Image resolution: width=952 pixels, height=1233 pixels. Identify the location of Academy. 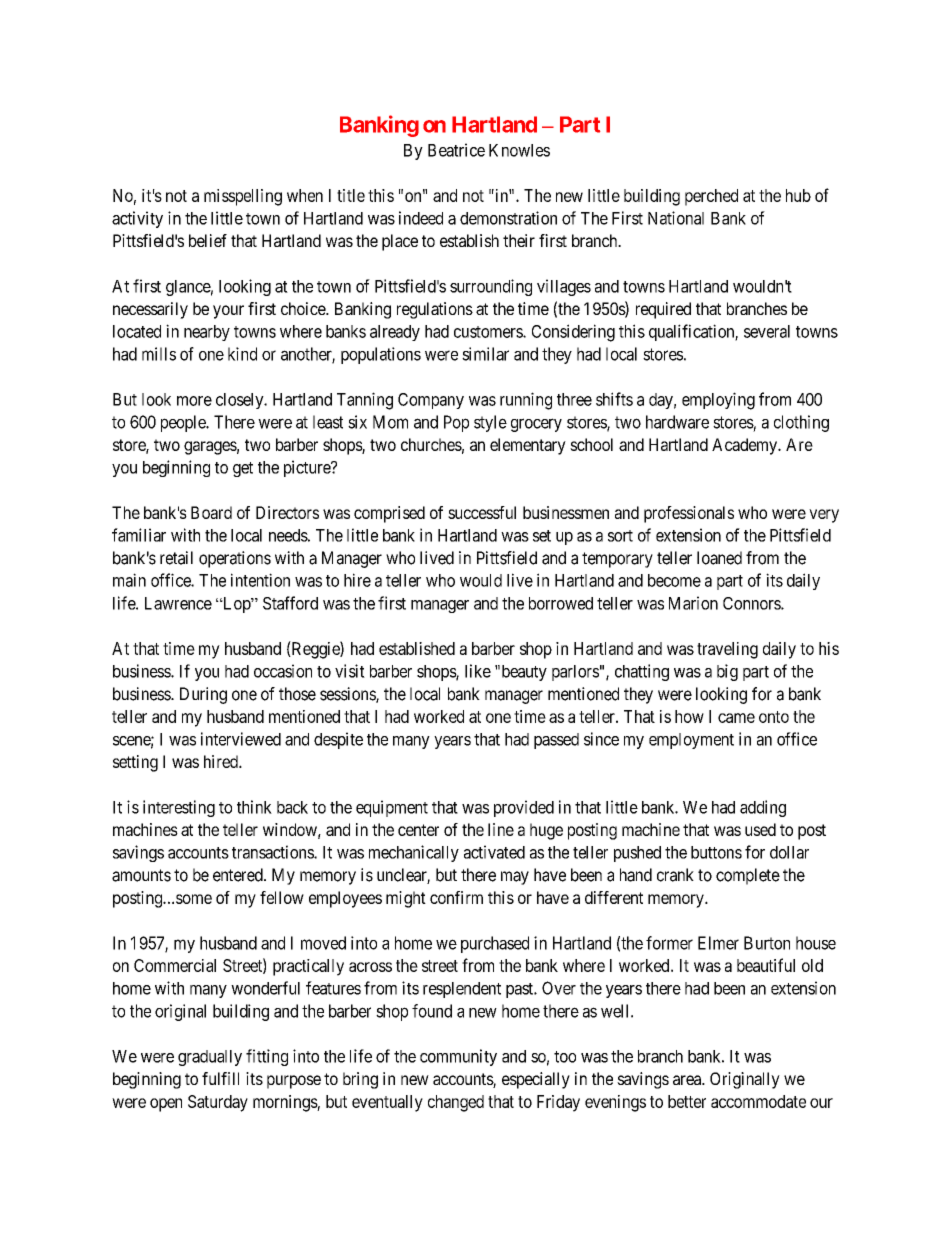
(745, 446).
